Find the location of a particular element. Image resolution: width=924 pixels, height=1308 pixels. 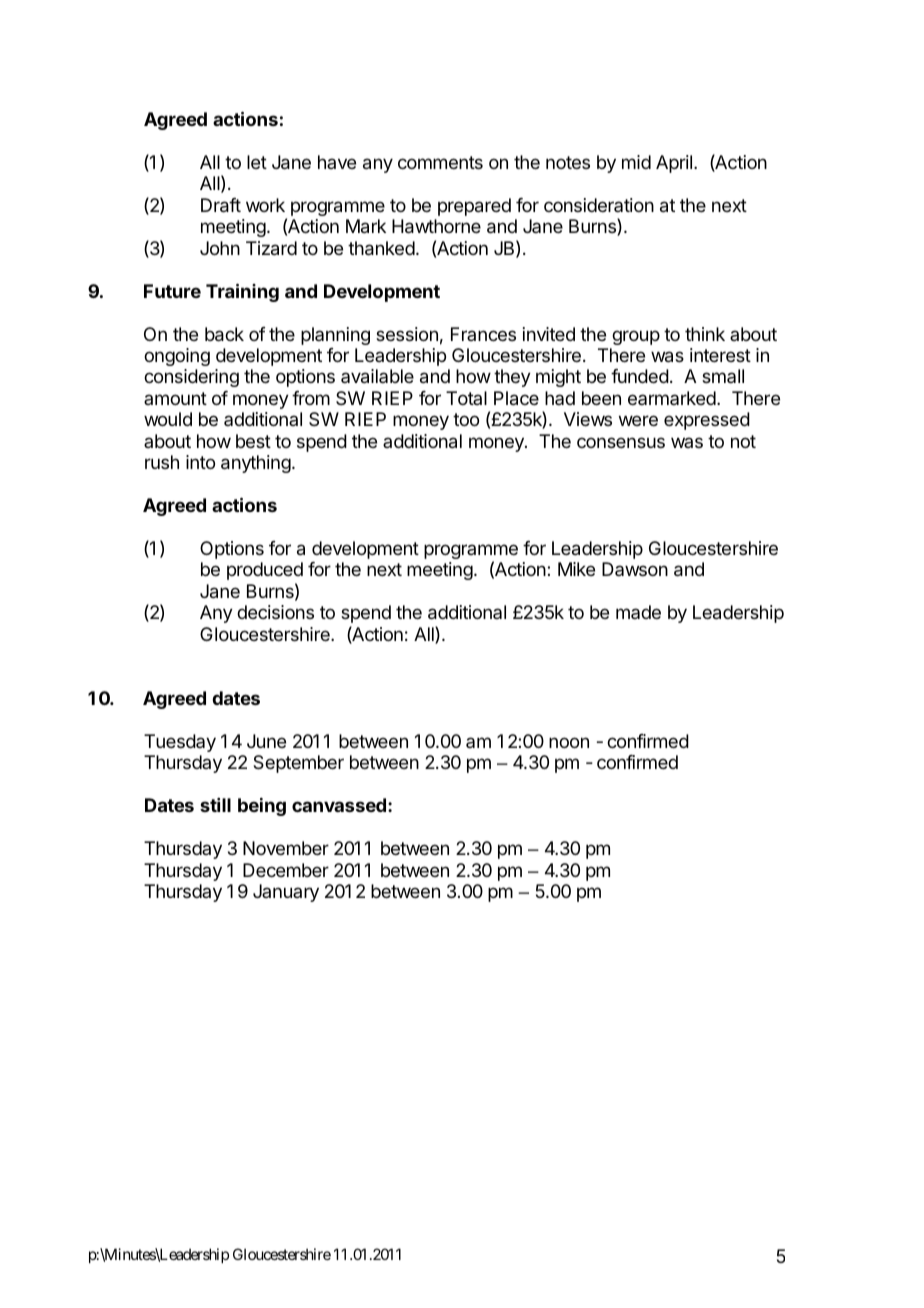

December is located at coordinates (286, 870).
